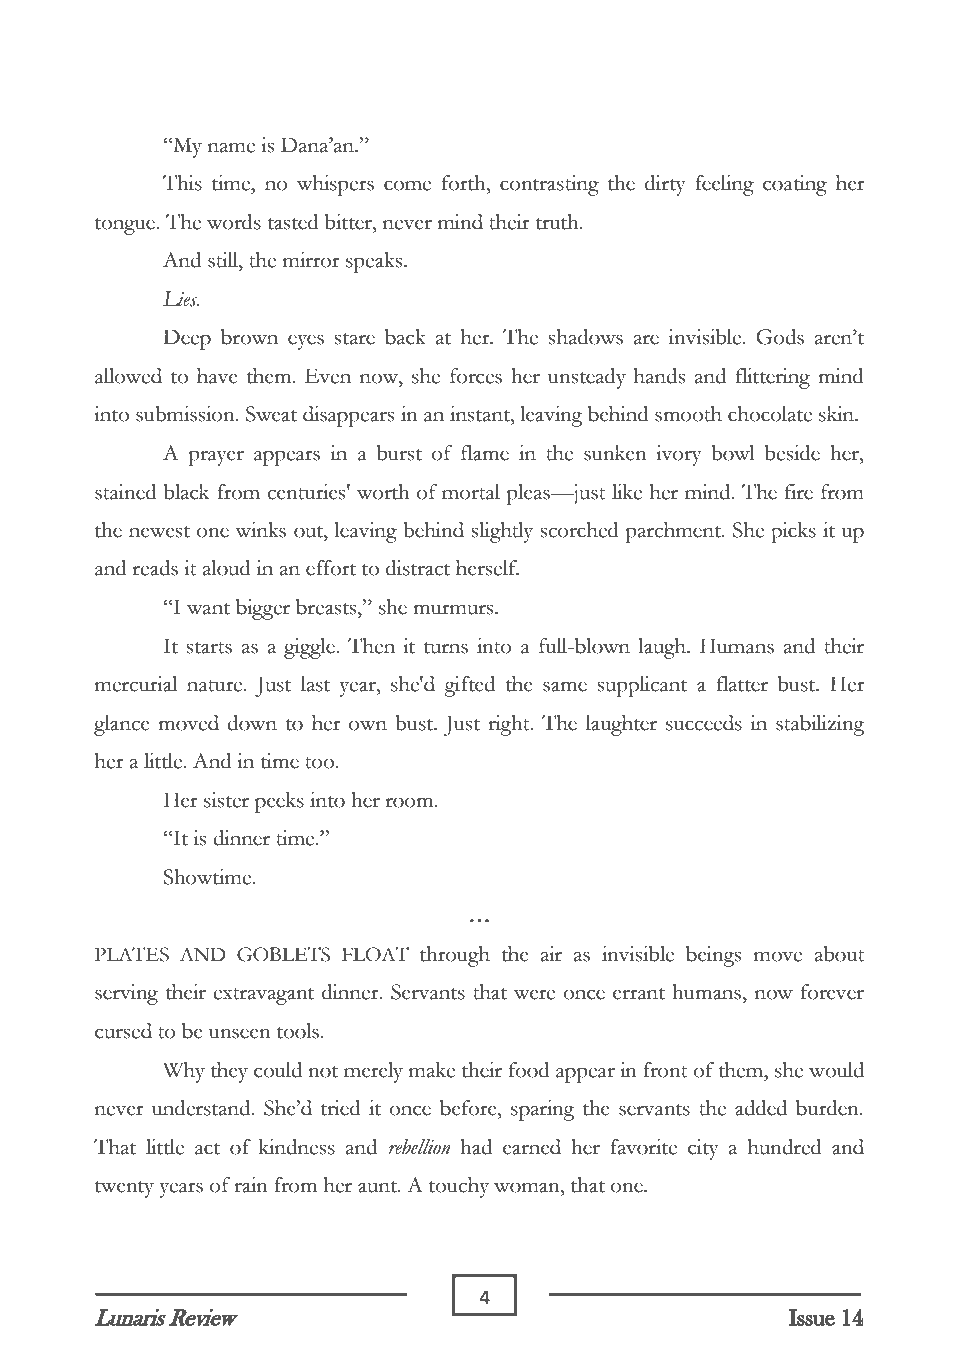  I want to click on succeeds, so click(704, 723).
